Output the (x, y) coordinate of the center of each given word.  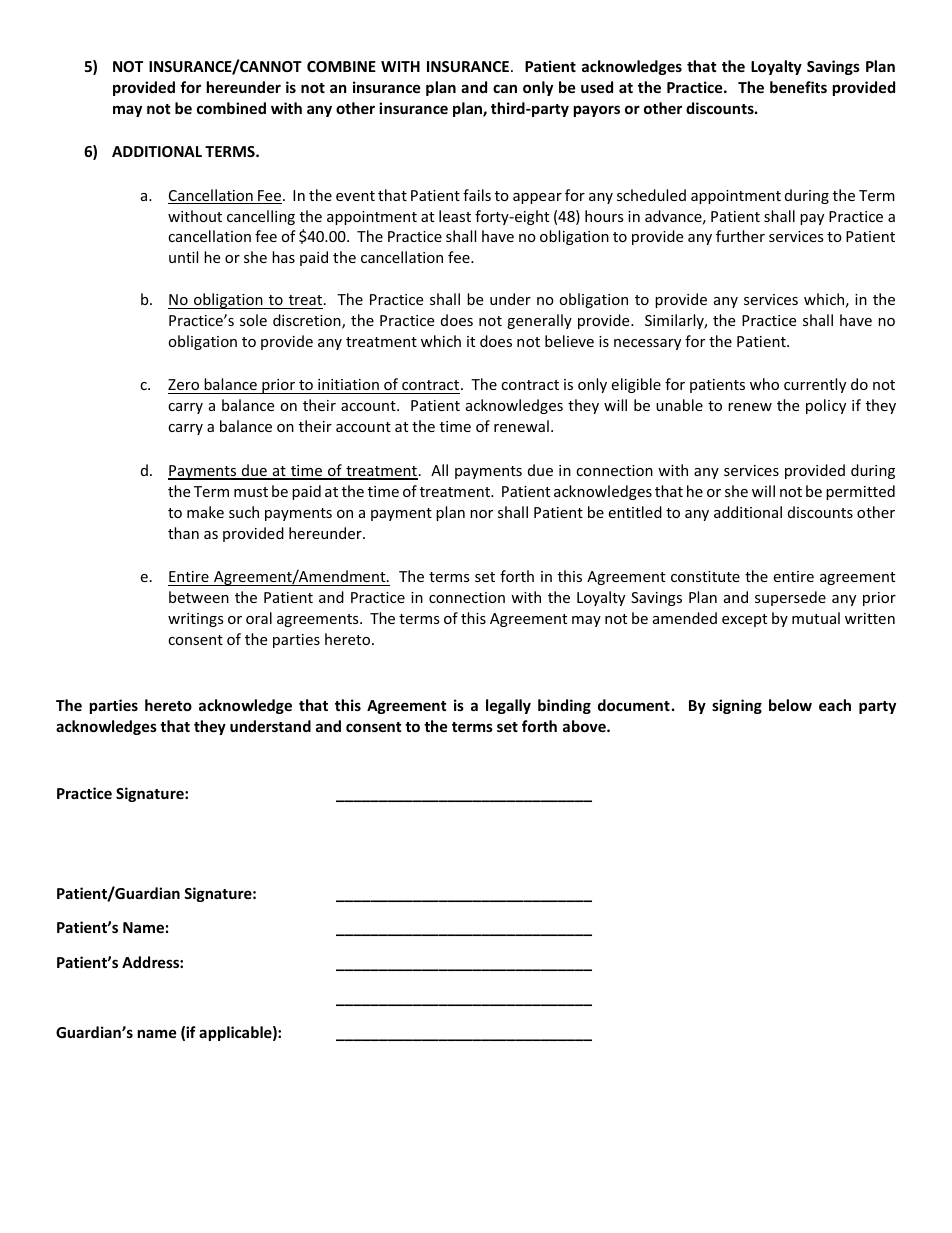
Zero (185, 386)
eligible (636, 385)
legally (508, 706)
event (355, 196)
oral (259, 618)
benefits (798, 87)
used (597, 87)
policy (826, 406)
